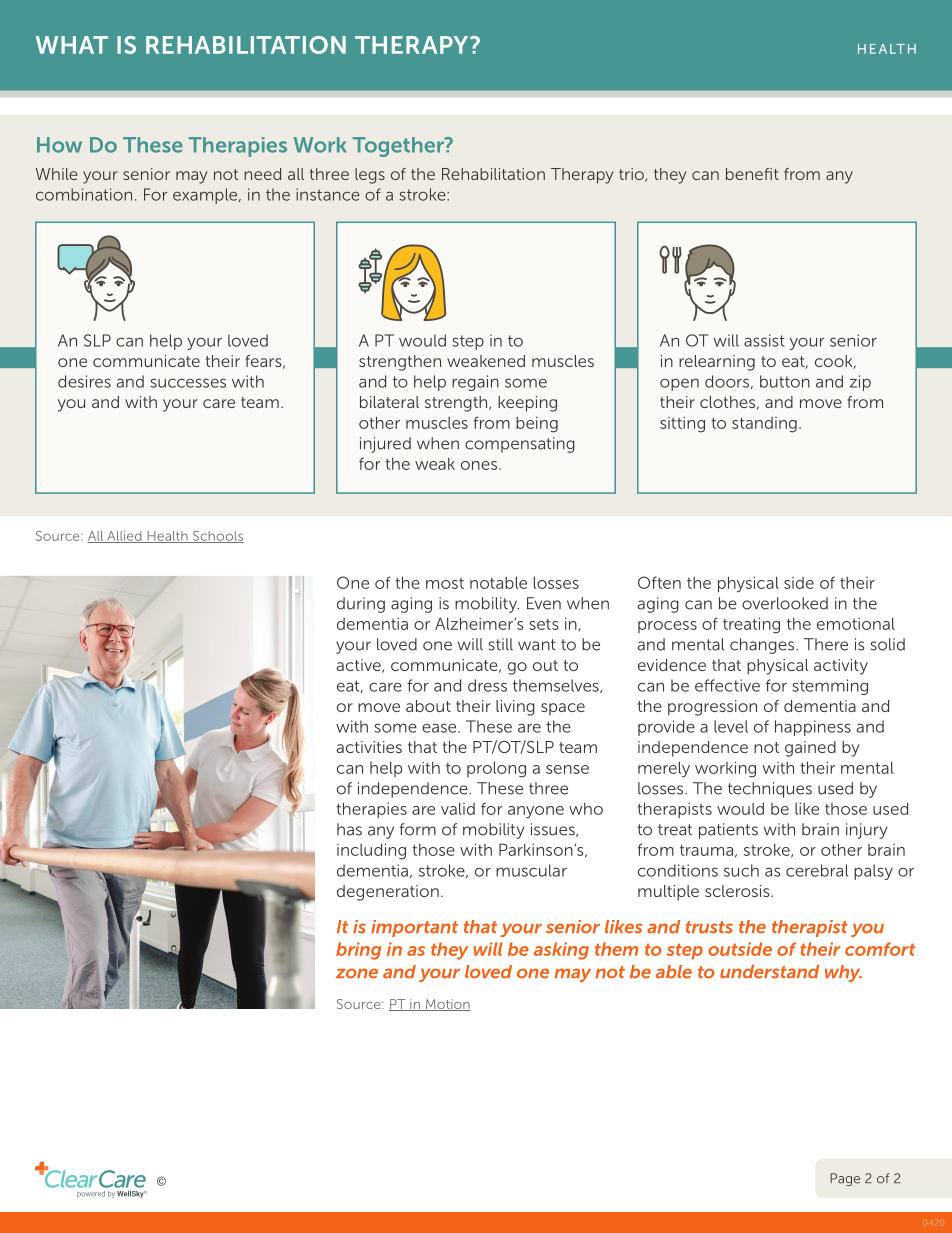 The height and width of the image is (1233, 952). Describe the element at coordinates (445, 583) in the image. I see `most` at that location.
